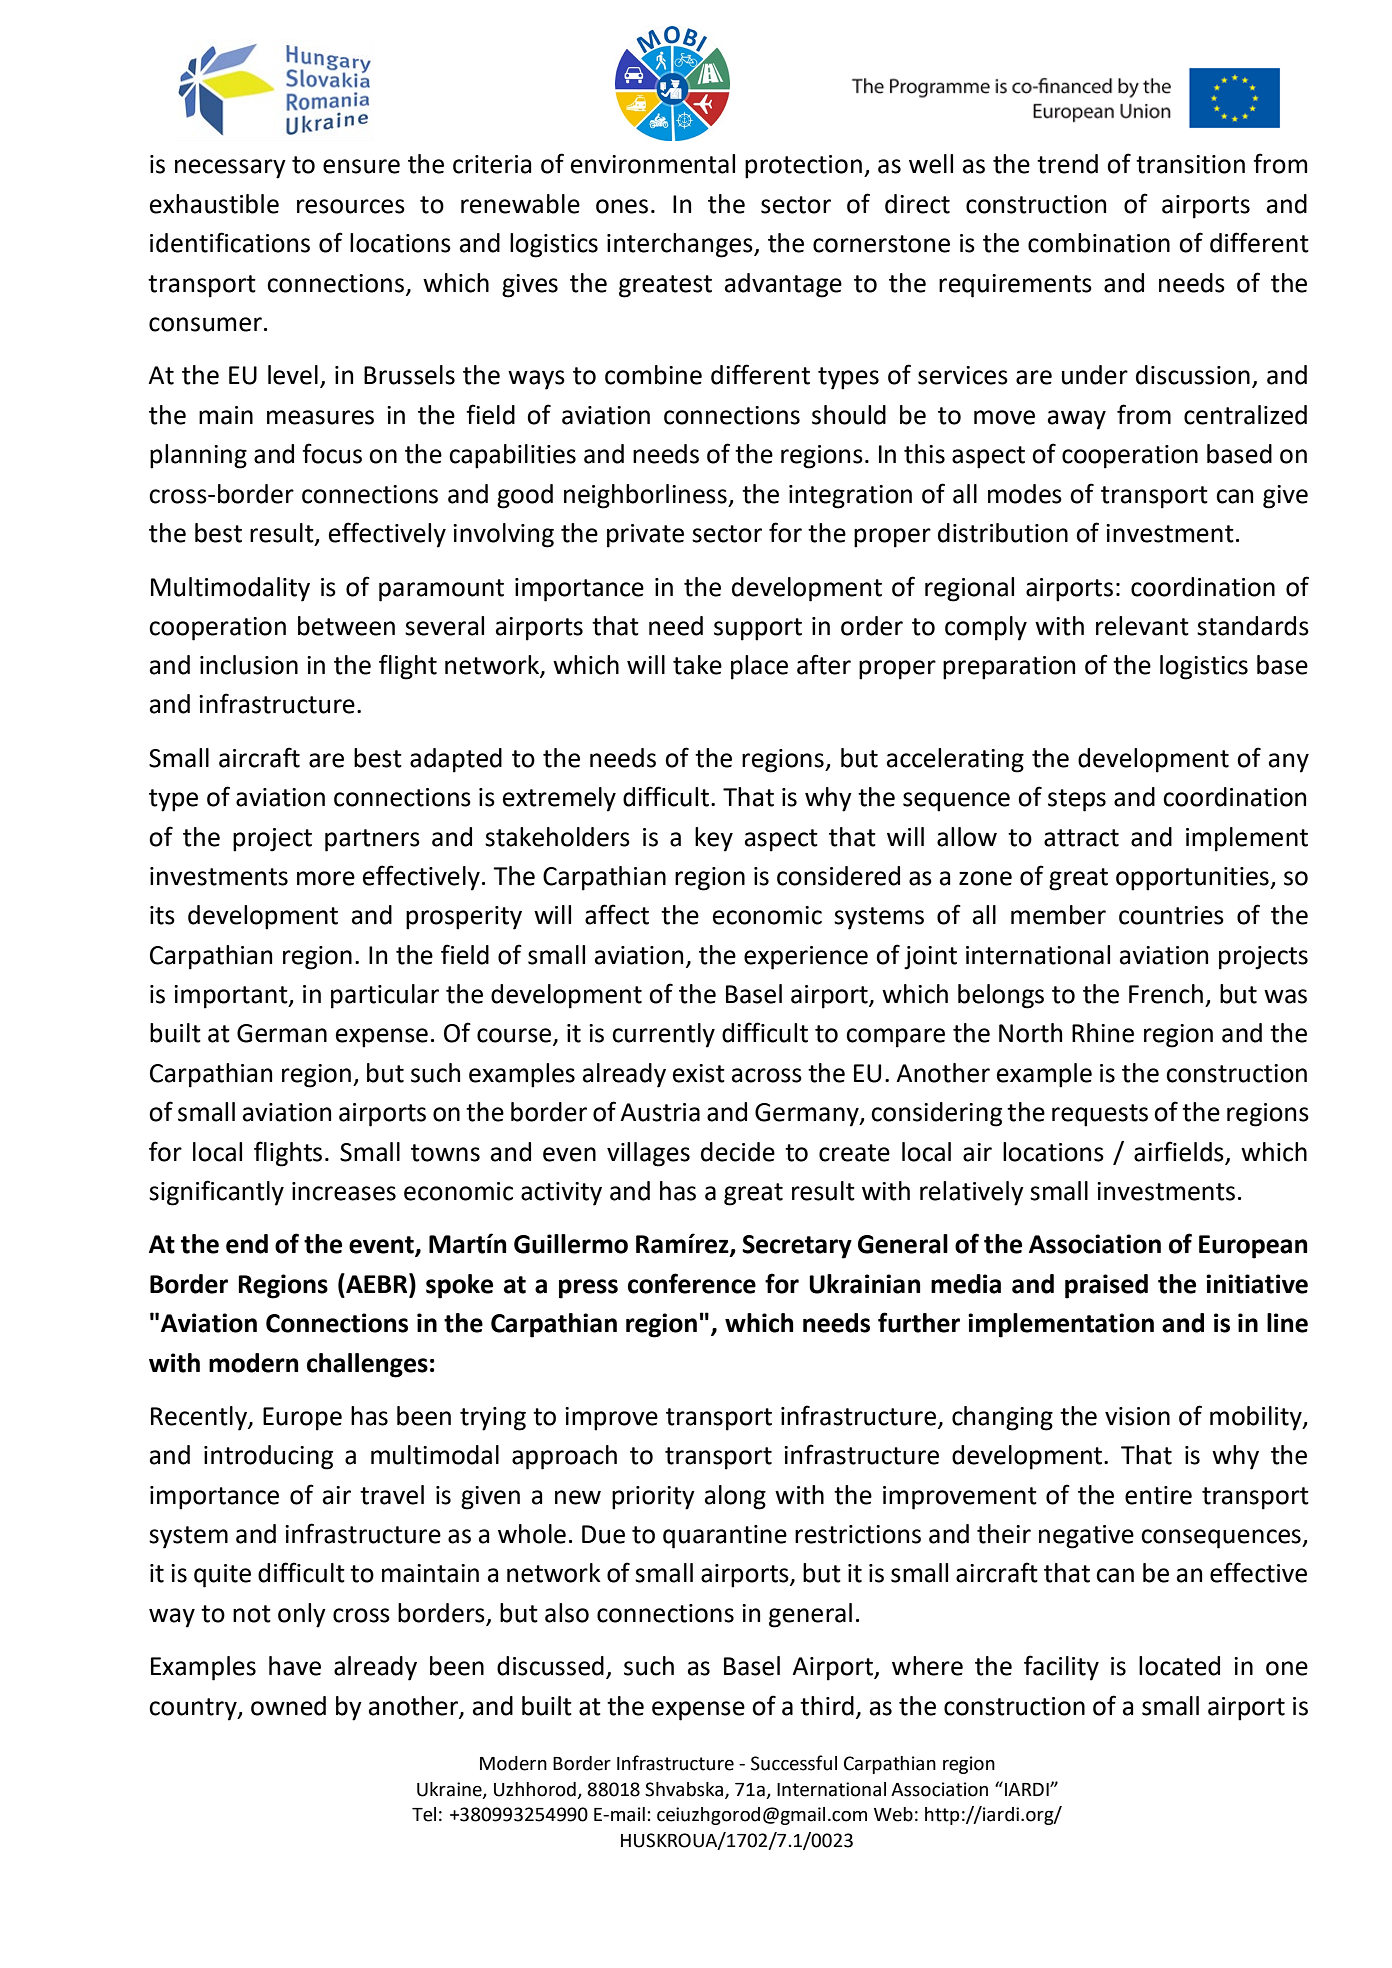 The height and width of the document is (1968, 1392). Describe the element at coordinates (1166, 994) in the document. I see `French` at that location.
